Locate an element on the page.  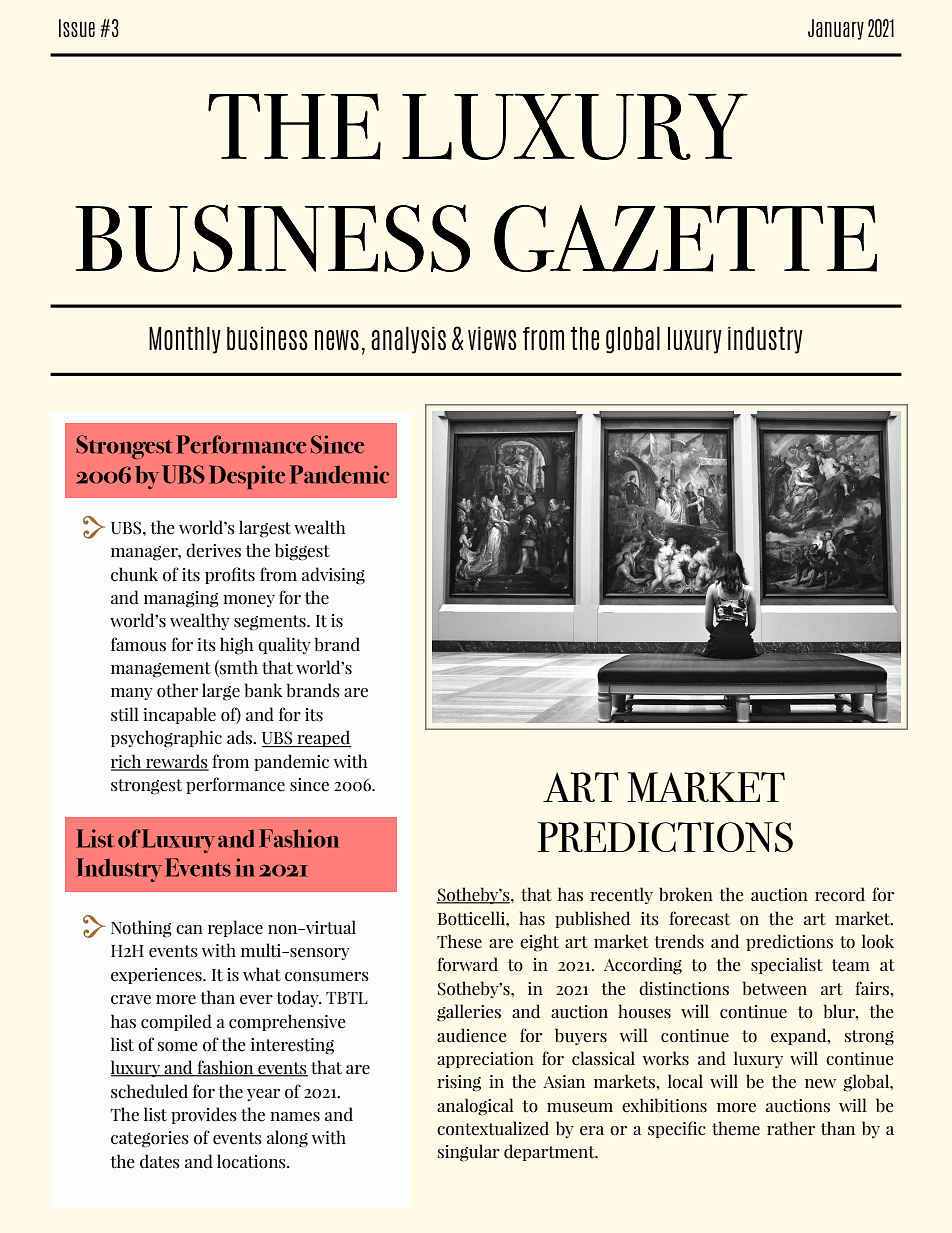
record is located at coordinates (840, 894).
